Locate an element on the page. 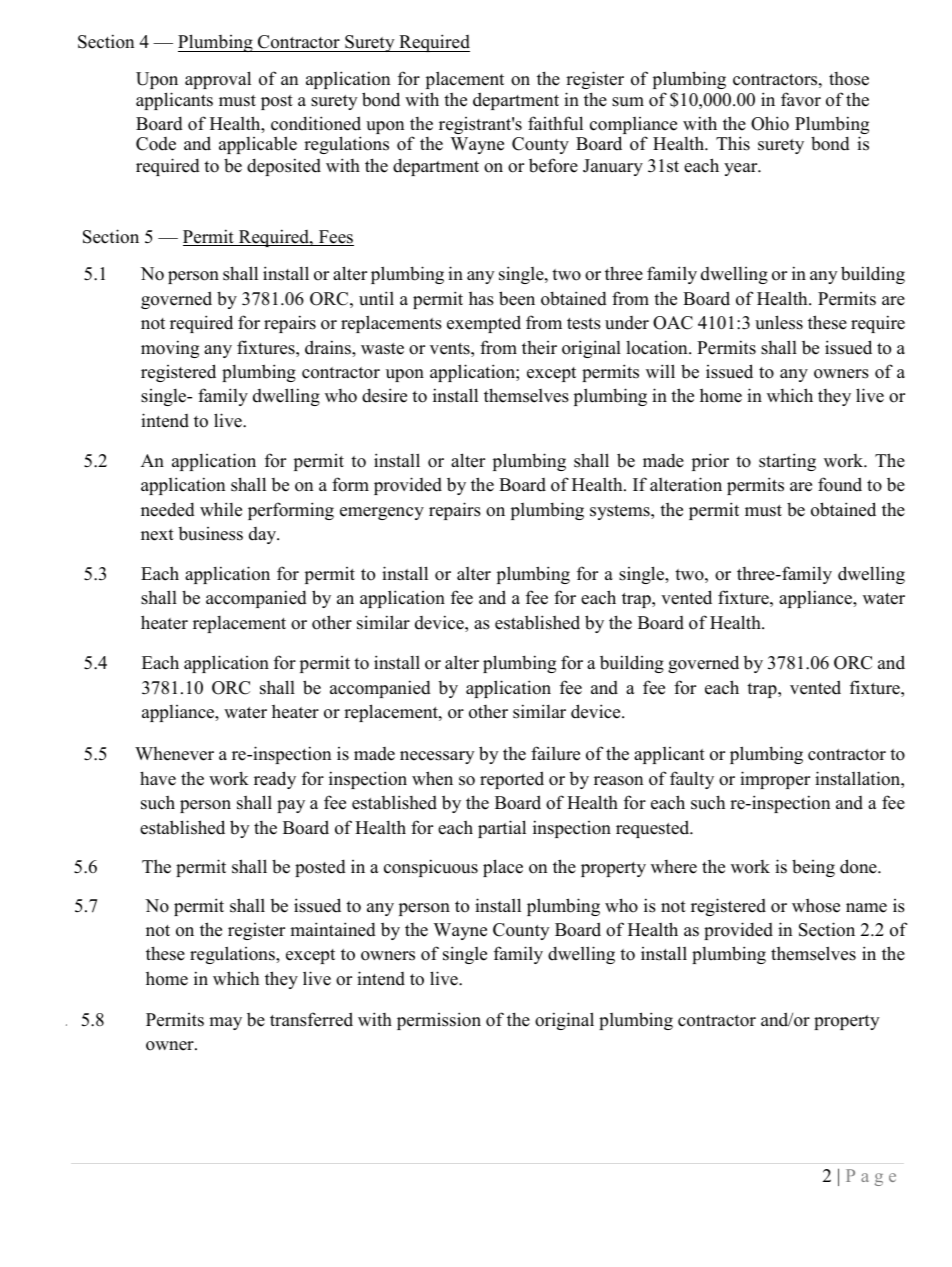  Ohio is located at coordinates (770, 123).
